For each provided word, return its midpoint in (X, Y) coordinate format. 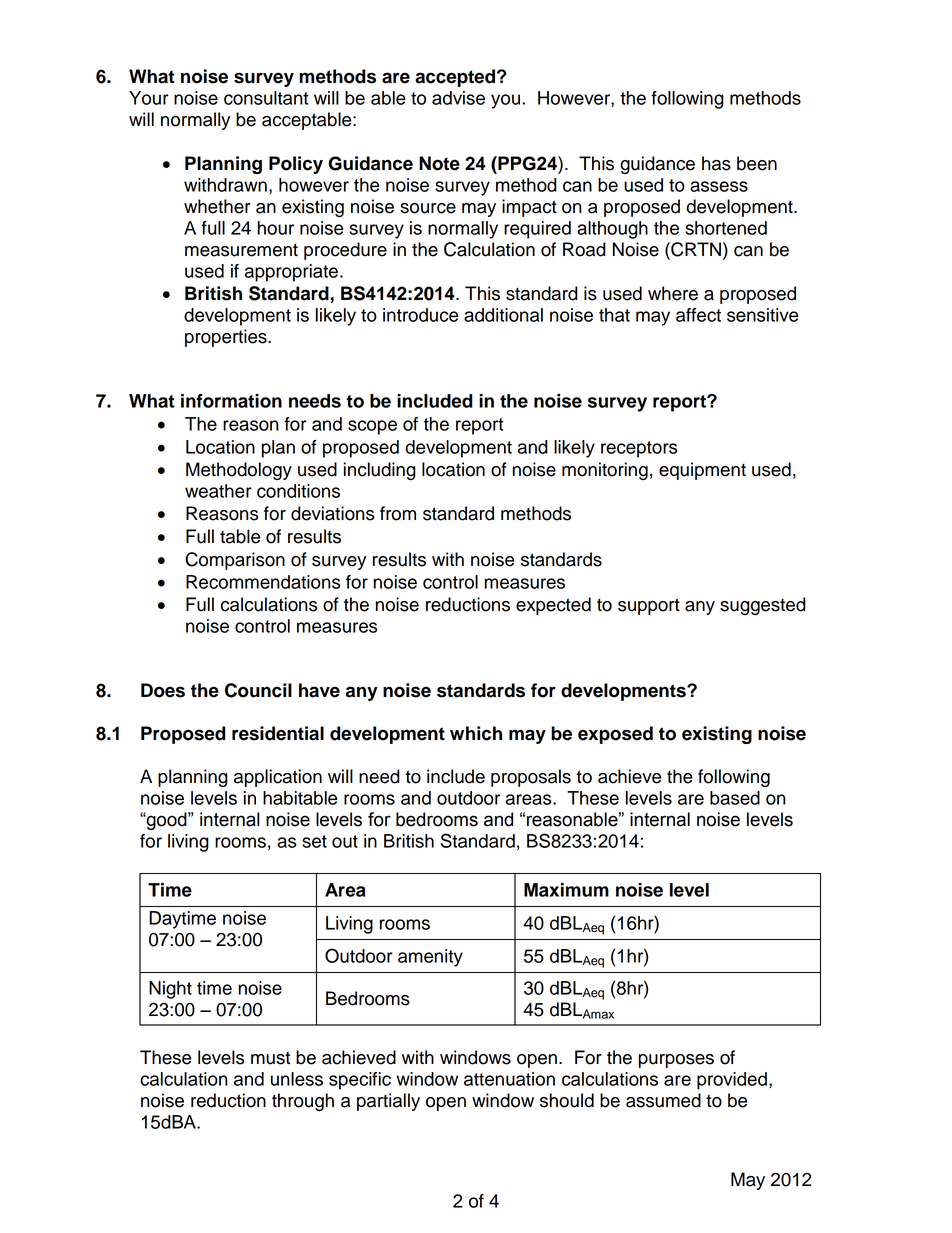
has (716, 163)
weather (218, 491)
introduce (420, 315)
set (314, 841)
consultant (266, 98)
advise (458, 98)
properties (227, 338)
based (735, 798)
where (673, 293)
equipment (702, 471)
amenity (430, 958)
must (270, 1058)
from (398, 513)
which (476, 733)
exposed (615, 735)
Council (258, 690)
